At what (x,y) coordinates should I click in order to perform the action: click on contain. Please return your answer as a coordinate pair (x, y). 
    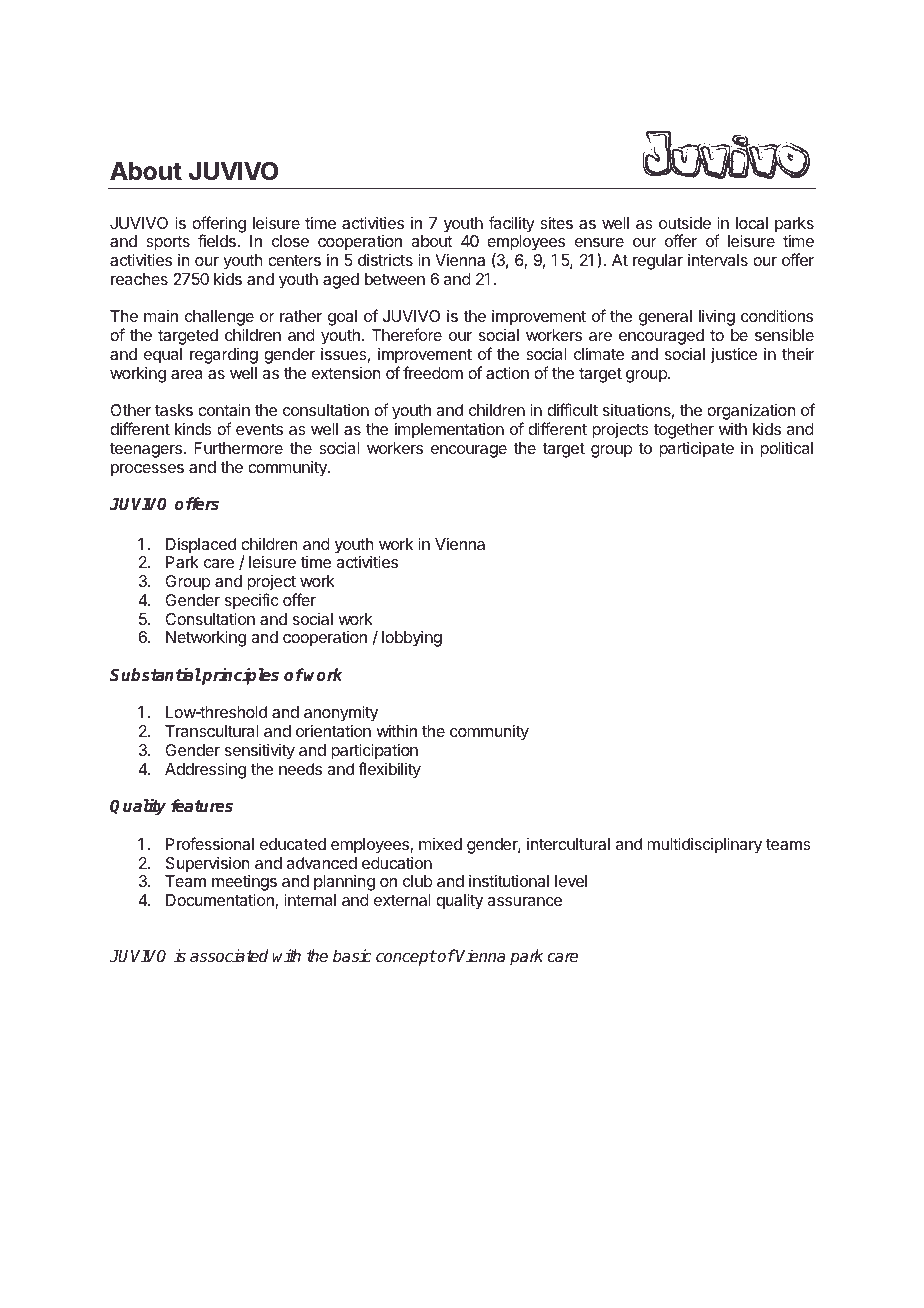
    Looking at the image, I should click on (224, 409).
